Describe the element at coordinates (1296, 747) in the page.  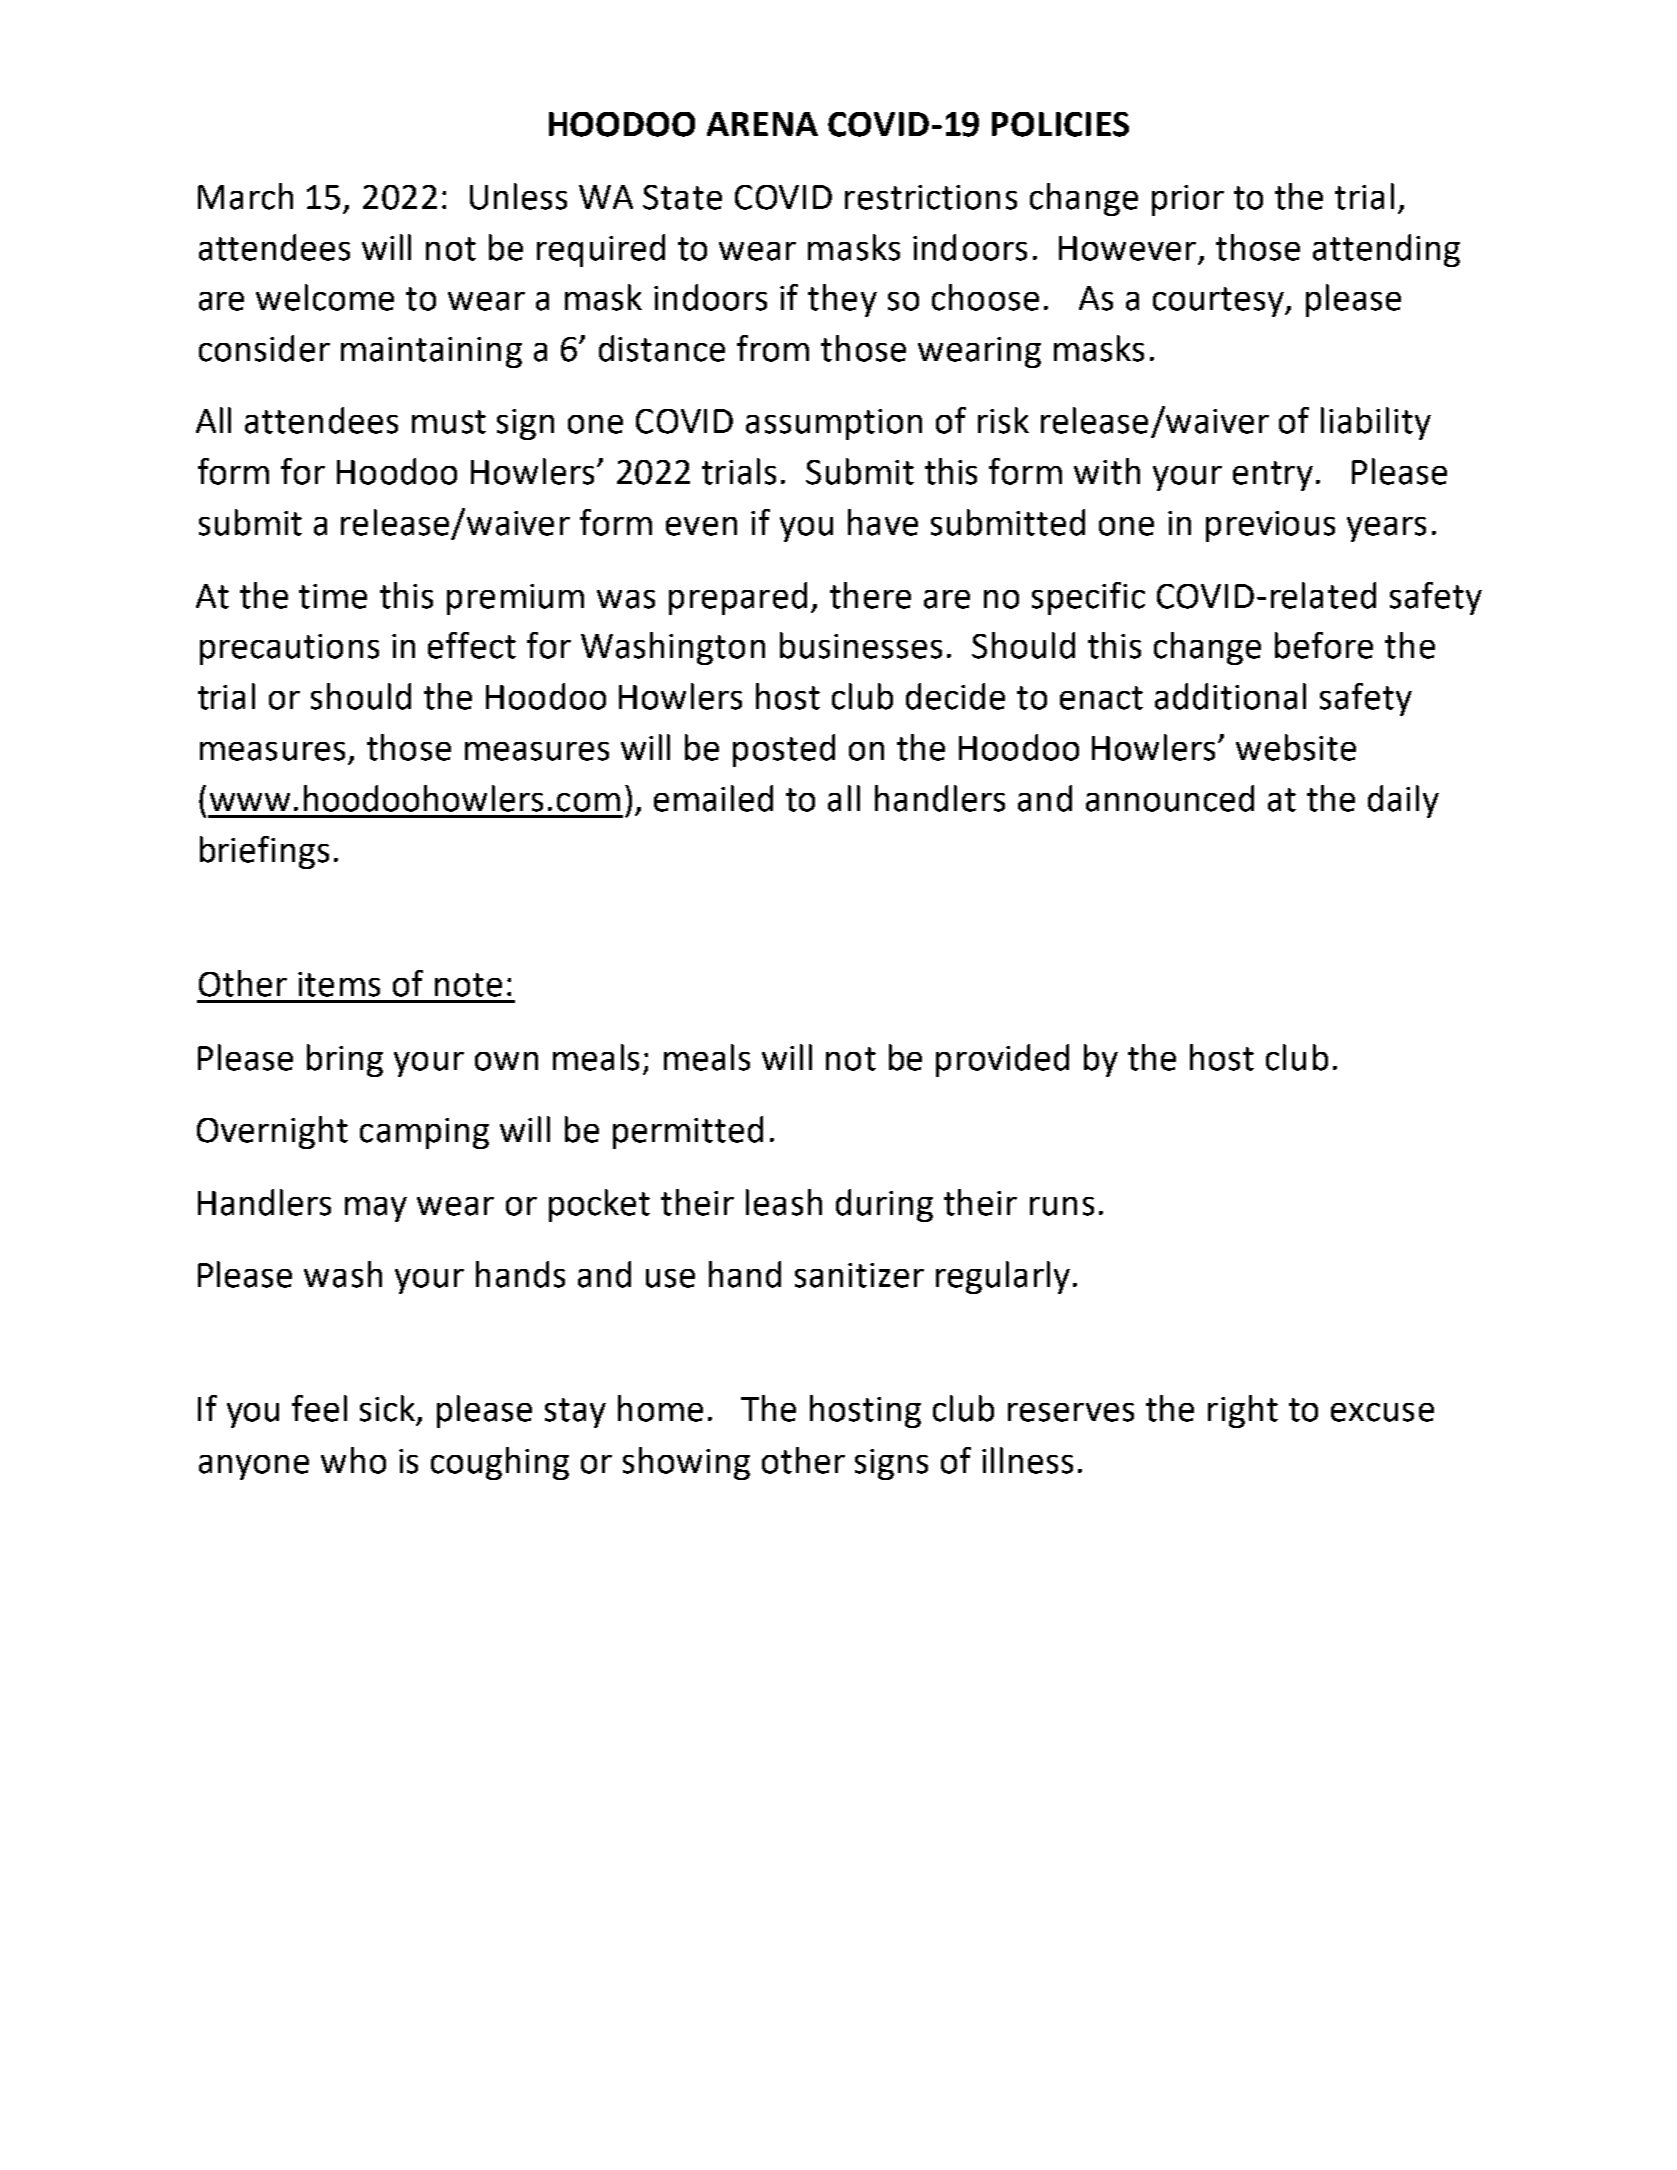
I see `website` at that location.
